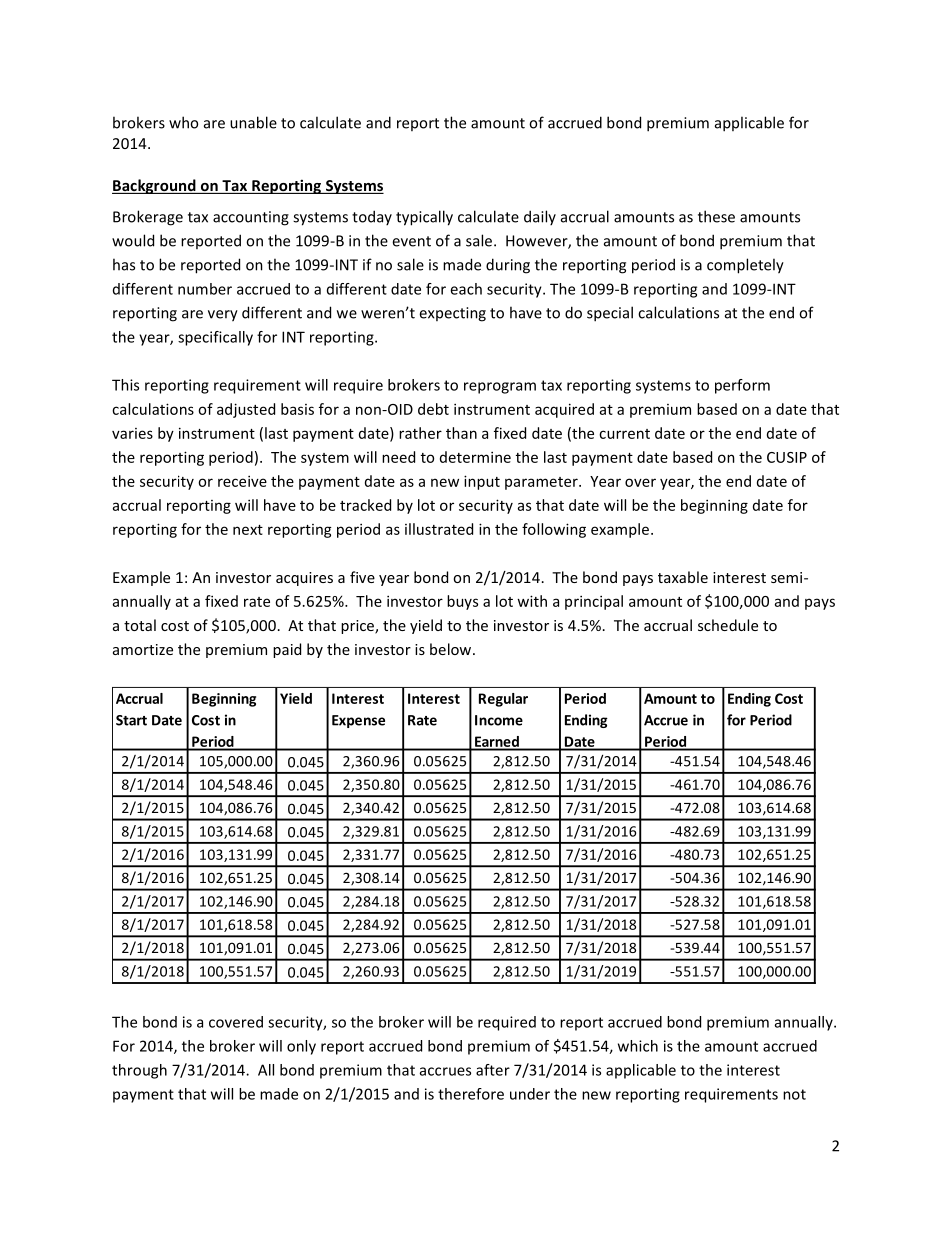 This screenshot has width=952, height=1233. What do you see at coordinates (131, 720) in the screenshot?
I see `Start` at bounding box center [131, 720].
